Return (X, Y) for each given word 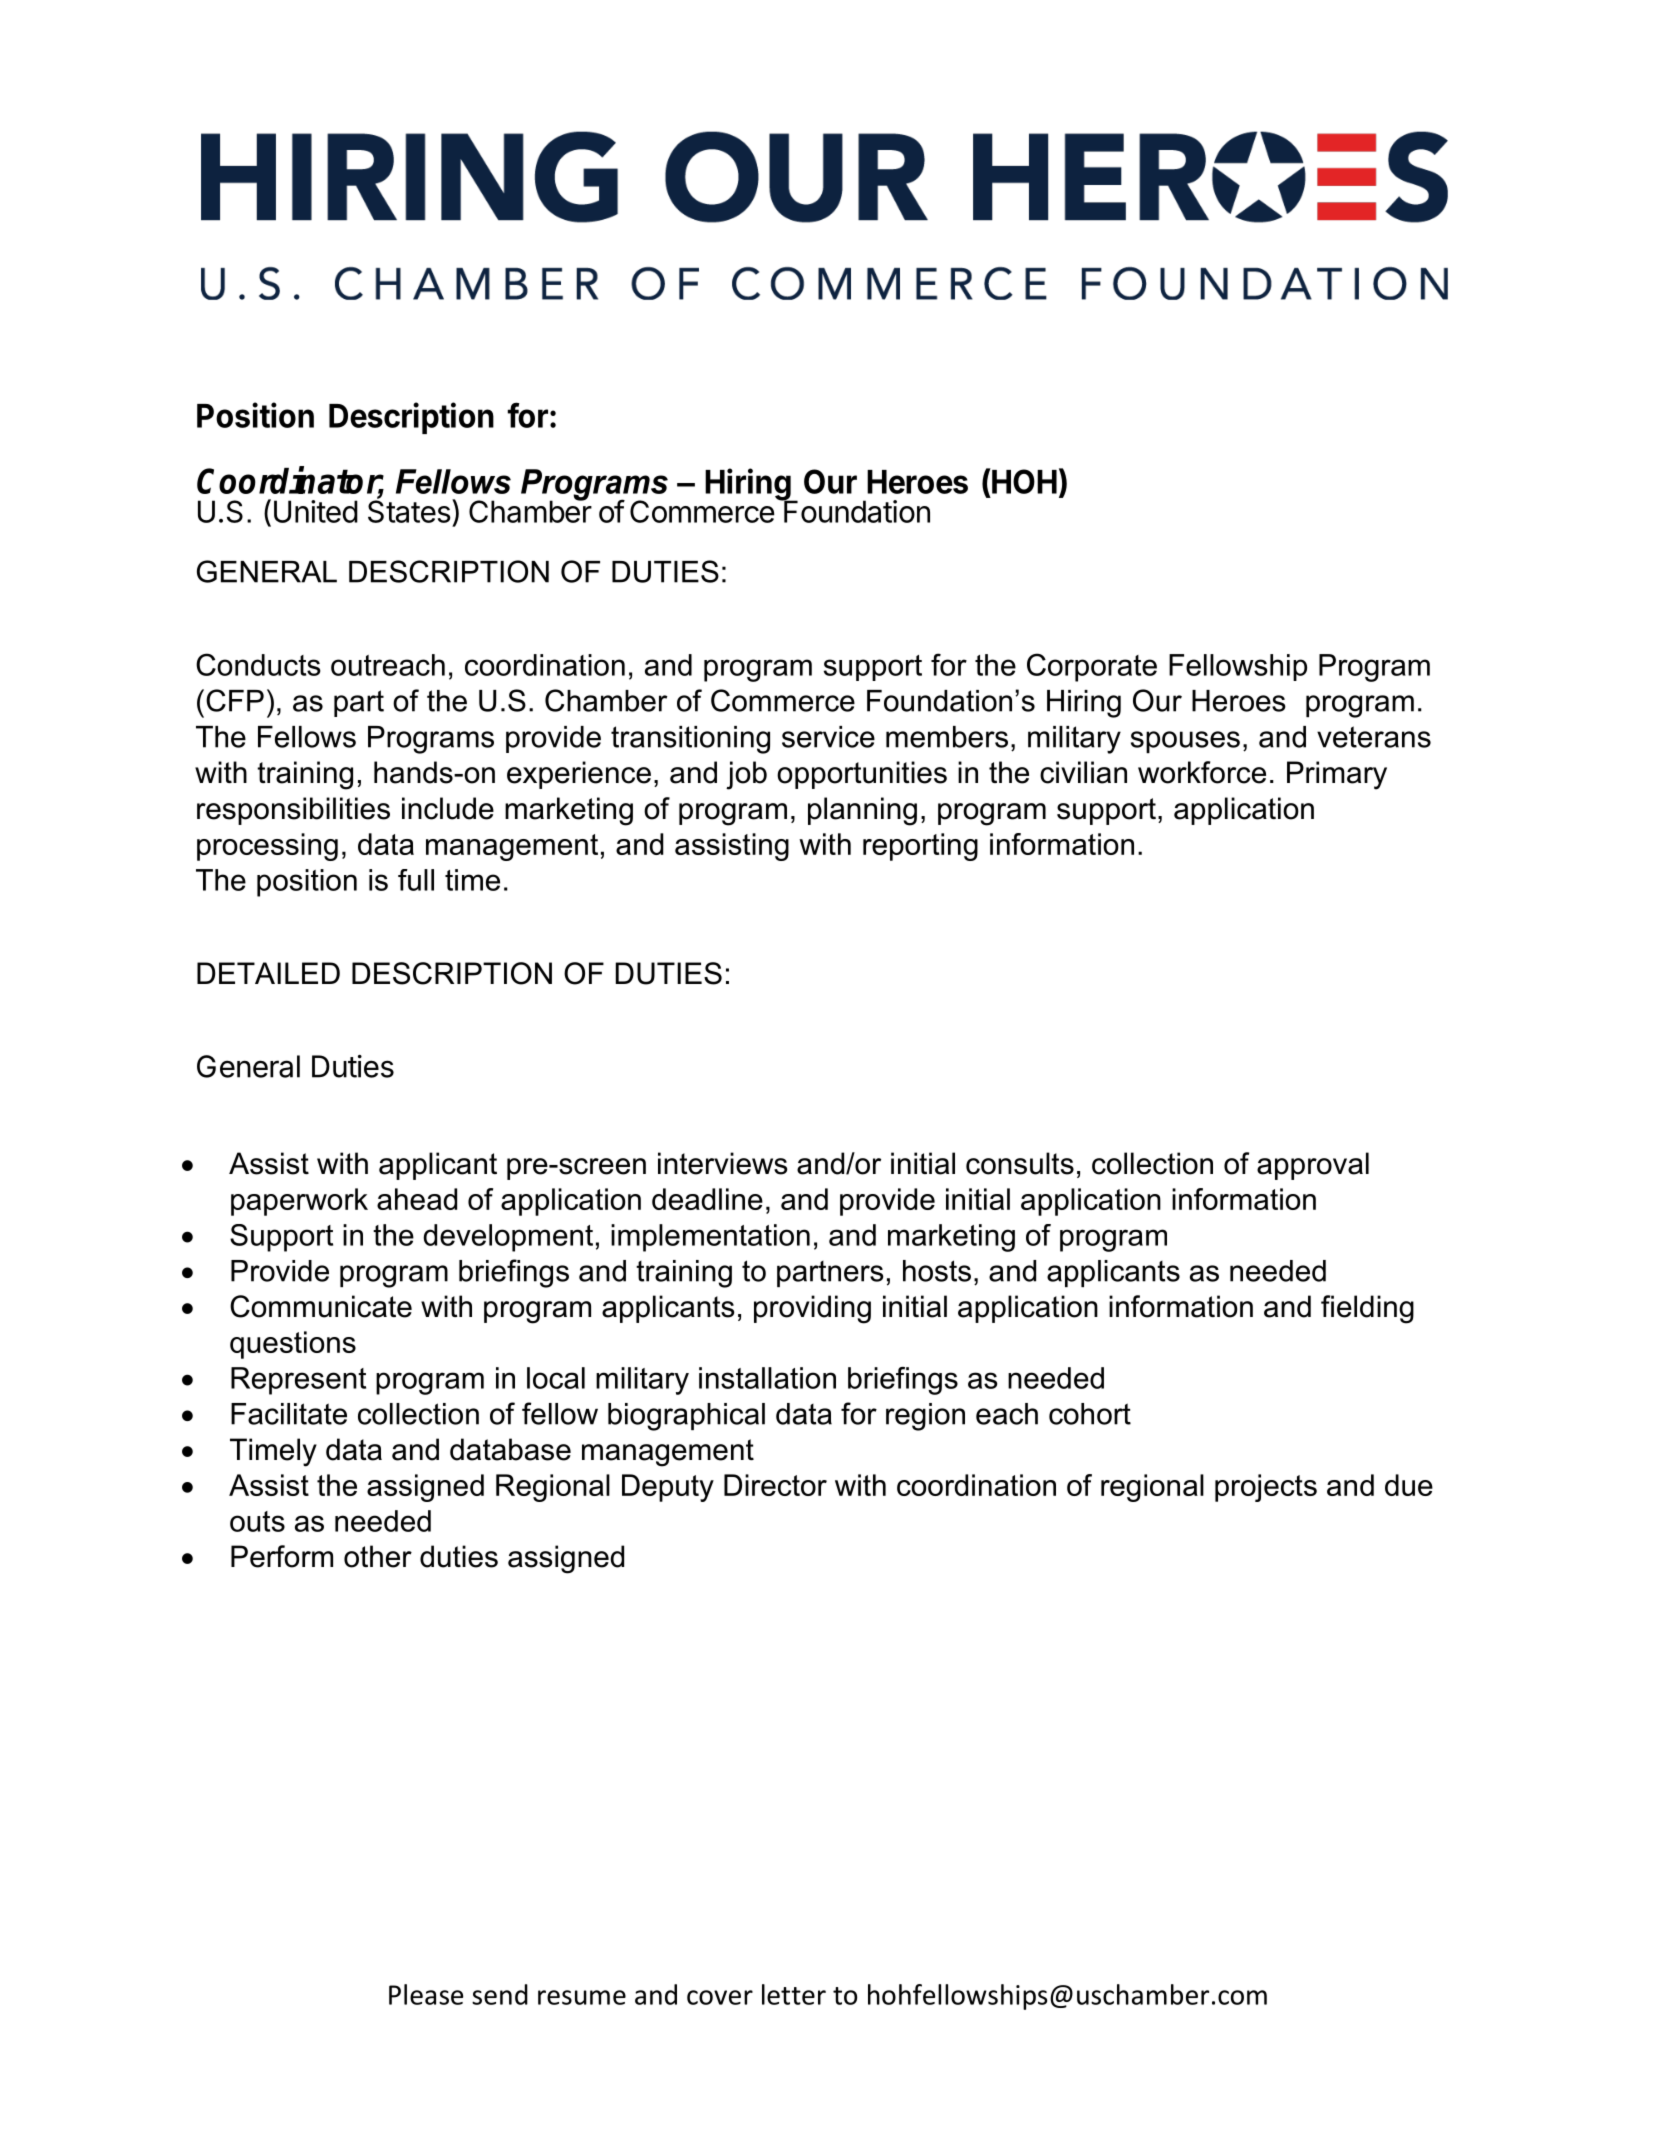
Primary (1337, 775)
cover (720, 1997)
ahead (417, 1199)
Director (775, 1485)
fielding (1367, 1309)
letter (794, 1994)
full (416, 880)
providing (812, 1309)
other (378, 1556)
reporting (920, 847)
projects (1266, 1488)
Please (426, 1994)
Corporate (1092, 667)
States (409, 510)
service (828, 737)
